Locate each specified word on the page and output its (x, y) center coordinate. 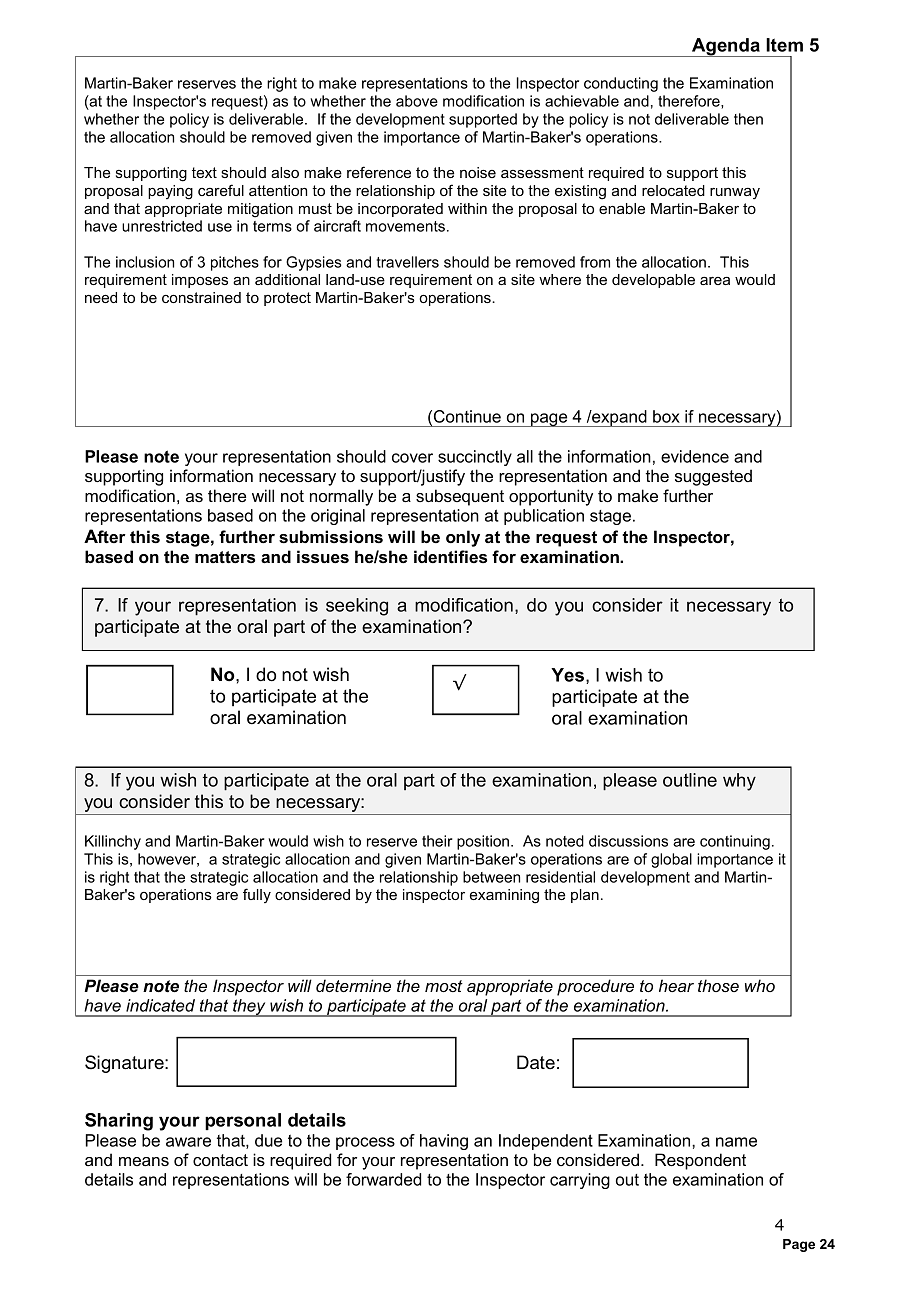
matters (225, 557)
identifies (450, 556)
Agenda (726, 47)
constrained (201, 297)
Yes (569, 676)
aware (188, 1142)
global (671, 860)
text (204, 172)
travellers (408, 262)
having (444, 1142)
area (715, 281)
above (417, 101)
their (437, 841)
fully (257, 895)
